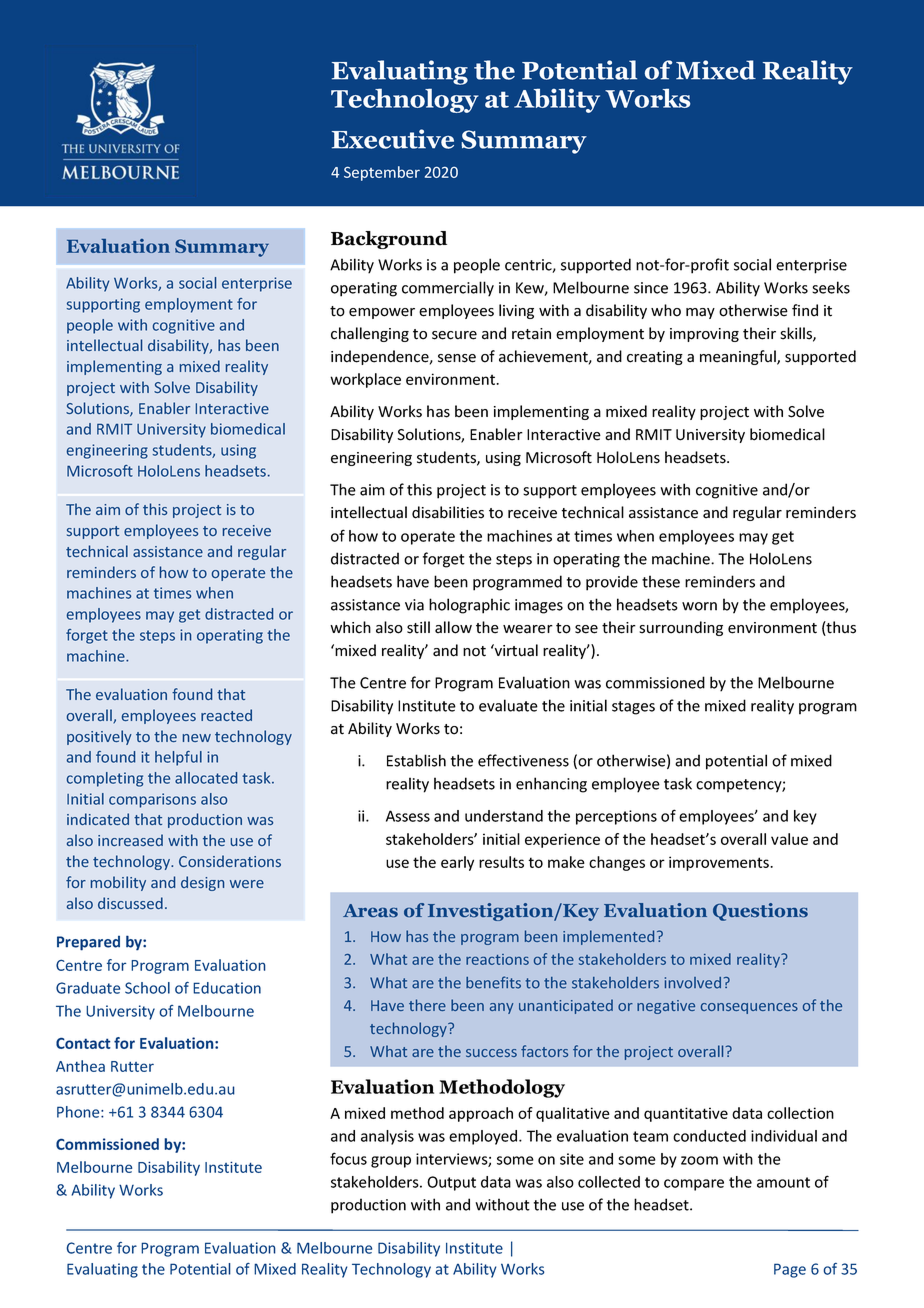 This screenshot has width=924, height=1308. What do you see at coordinates (393, 139) in the screenshot?
I see `Executive` at bounding box center [393, 139].
